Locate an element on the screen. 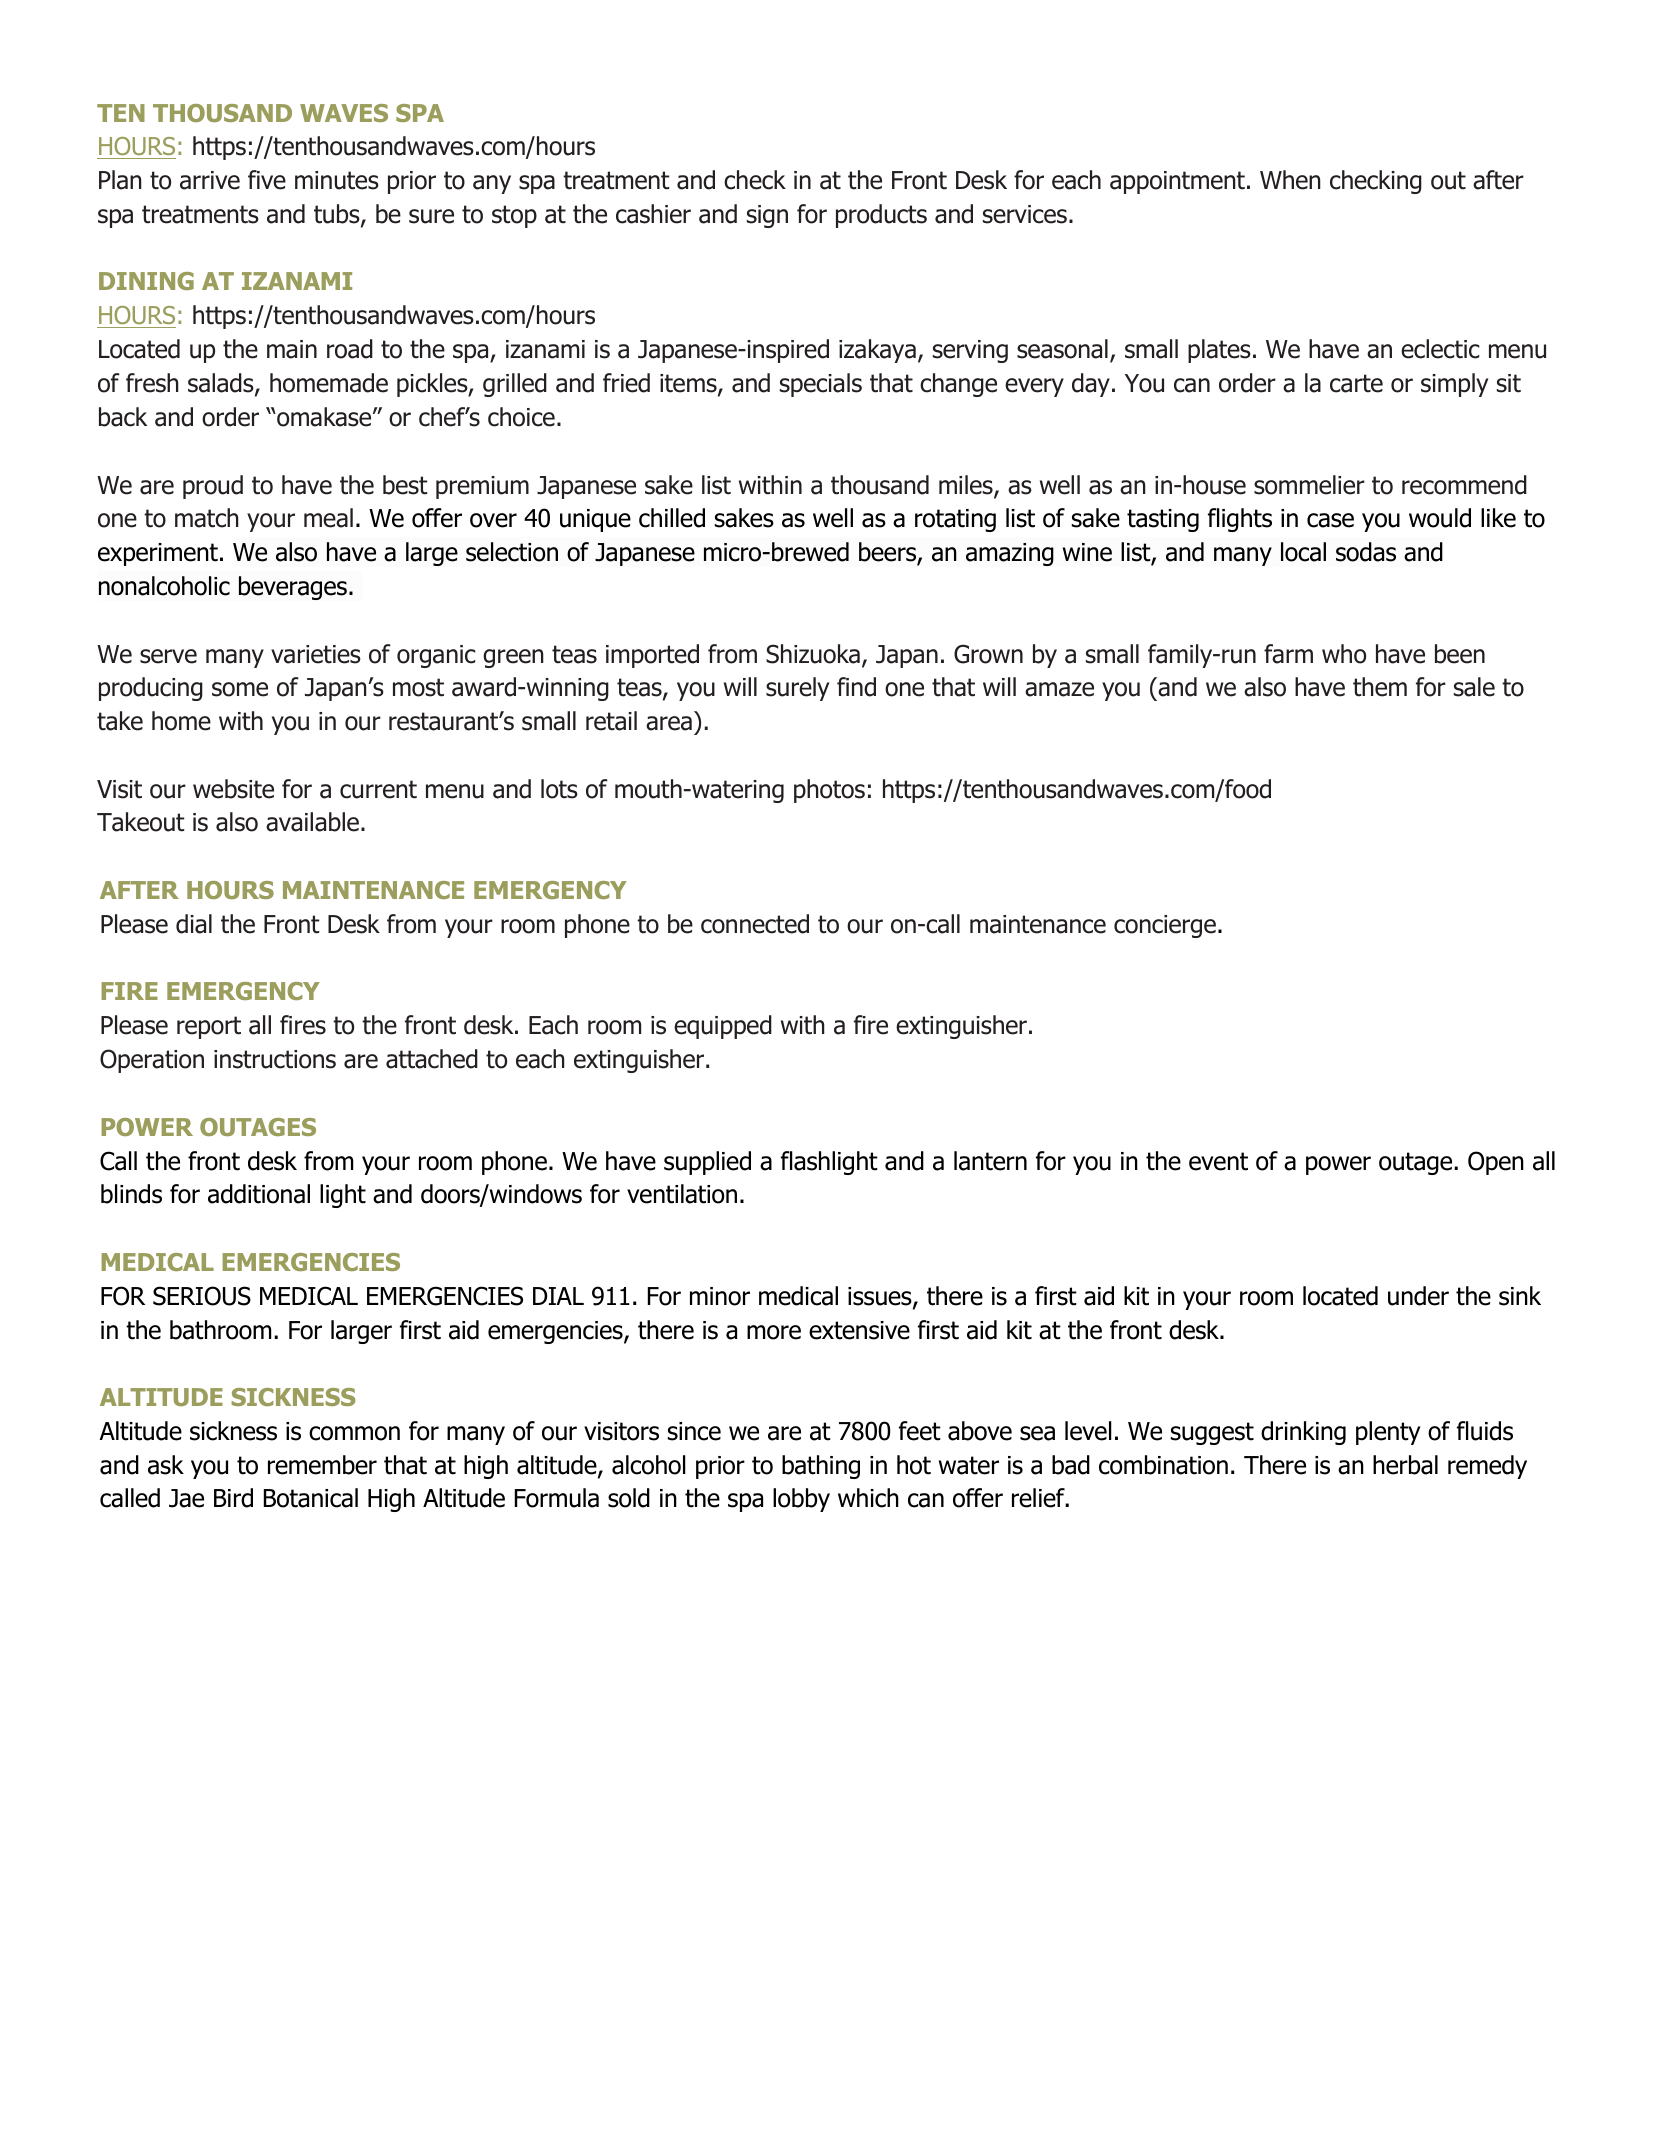 The width and height of the screenshot is (1656, 2143). who is located at coordinates (1344, 654).
